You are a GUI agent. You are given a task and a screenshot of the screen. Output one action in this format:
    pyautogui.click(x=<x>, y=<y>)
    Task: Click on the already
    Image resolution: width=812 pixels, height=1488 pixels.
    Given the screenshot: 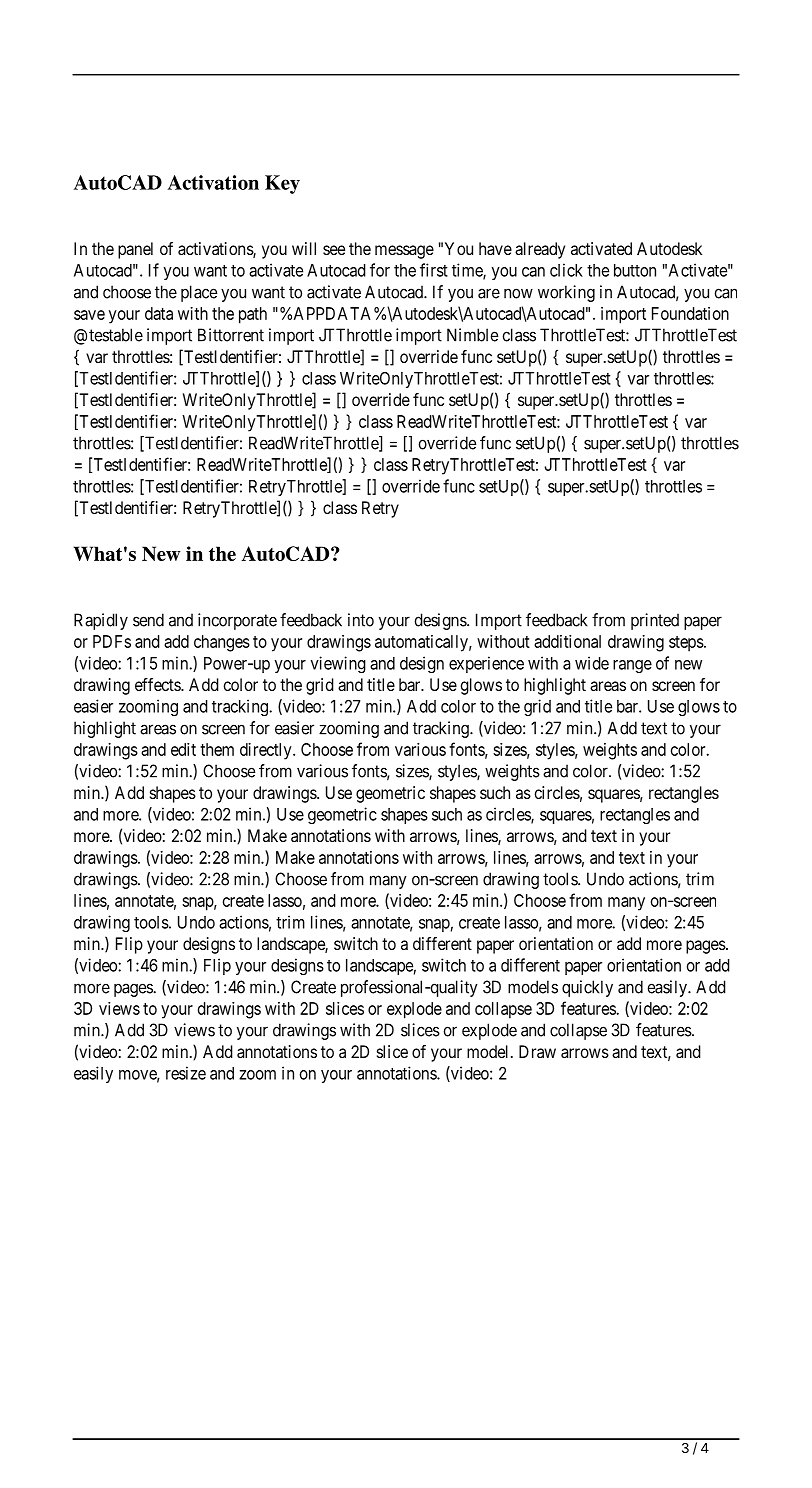 What is the action you would take?
    pyautogui.click(x=540, y=250)
